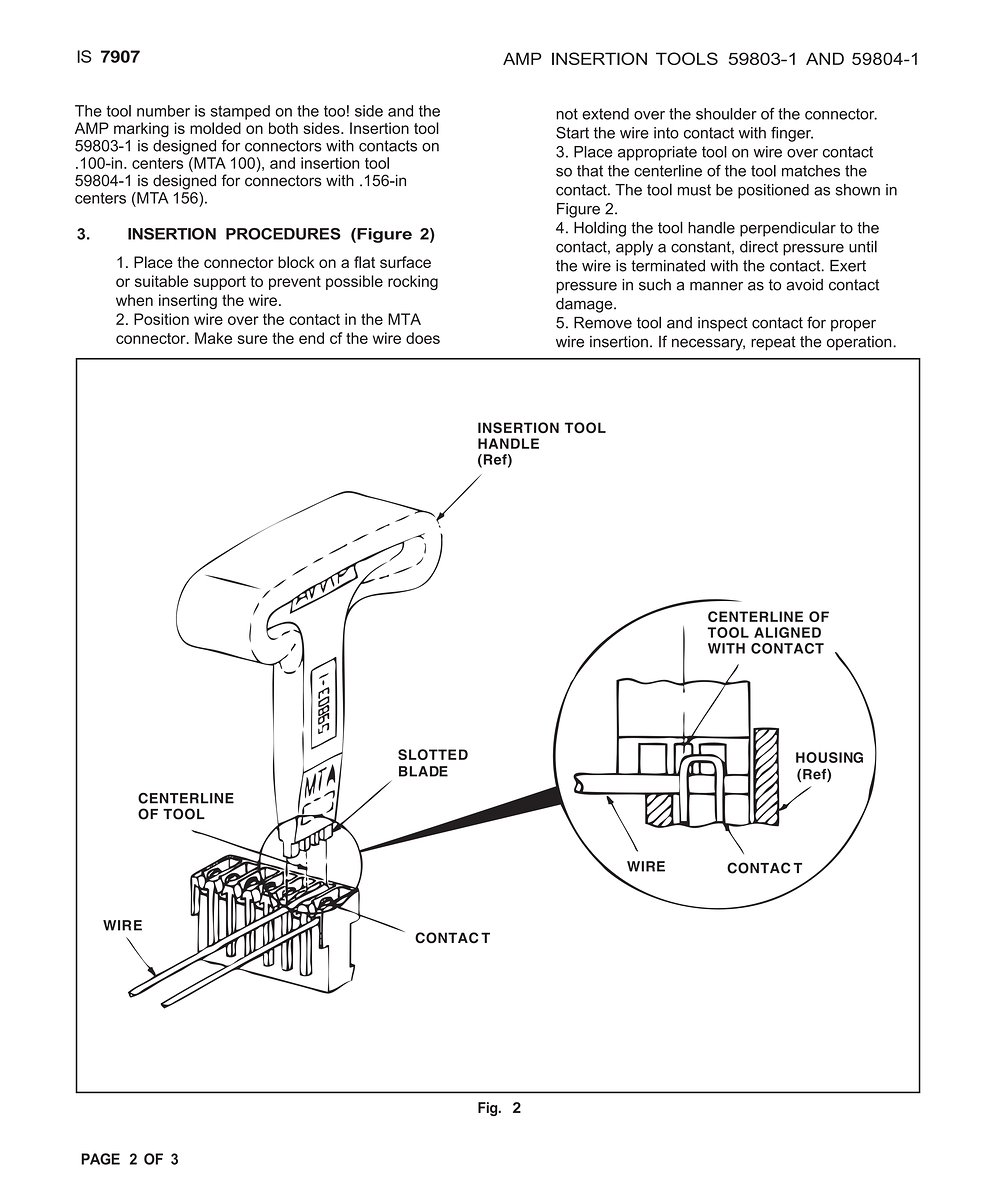  What do you see at coordinates (433, 754) in the screenshot?
I see `SLOTTED` at bounding box center [433, 754].
